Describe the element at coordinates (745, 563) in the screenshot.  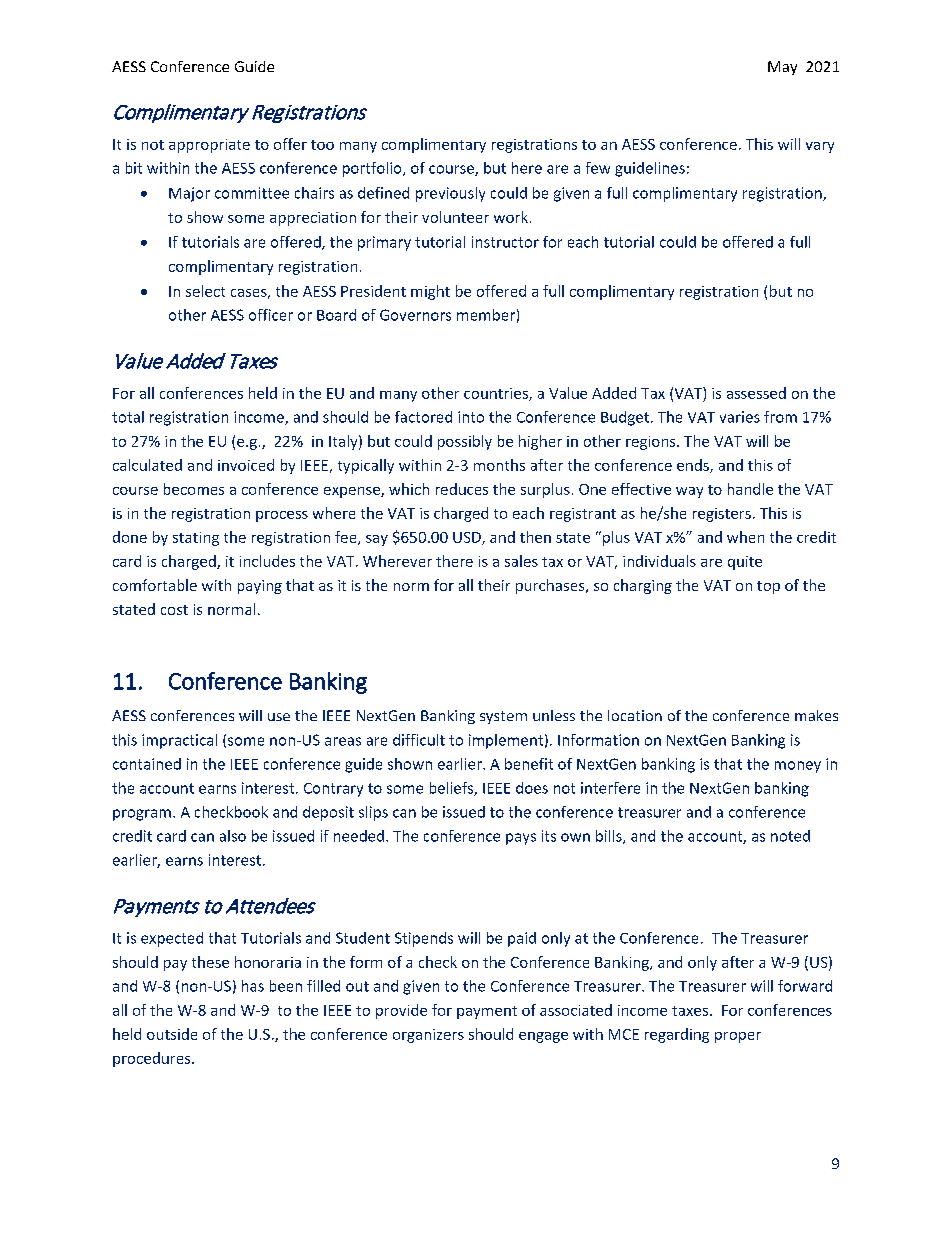
I see `quite` at that location.
